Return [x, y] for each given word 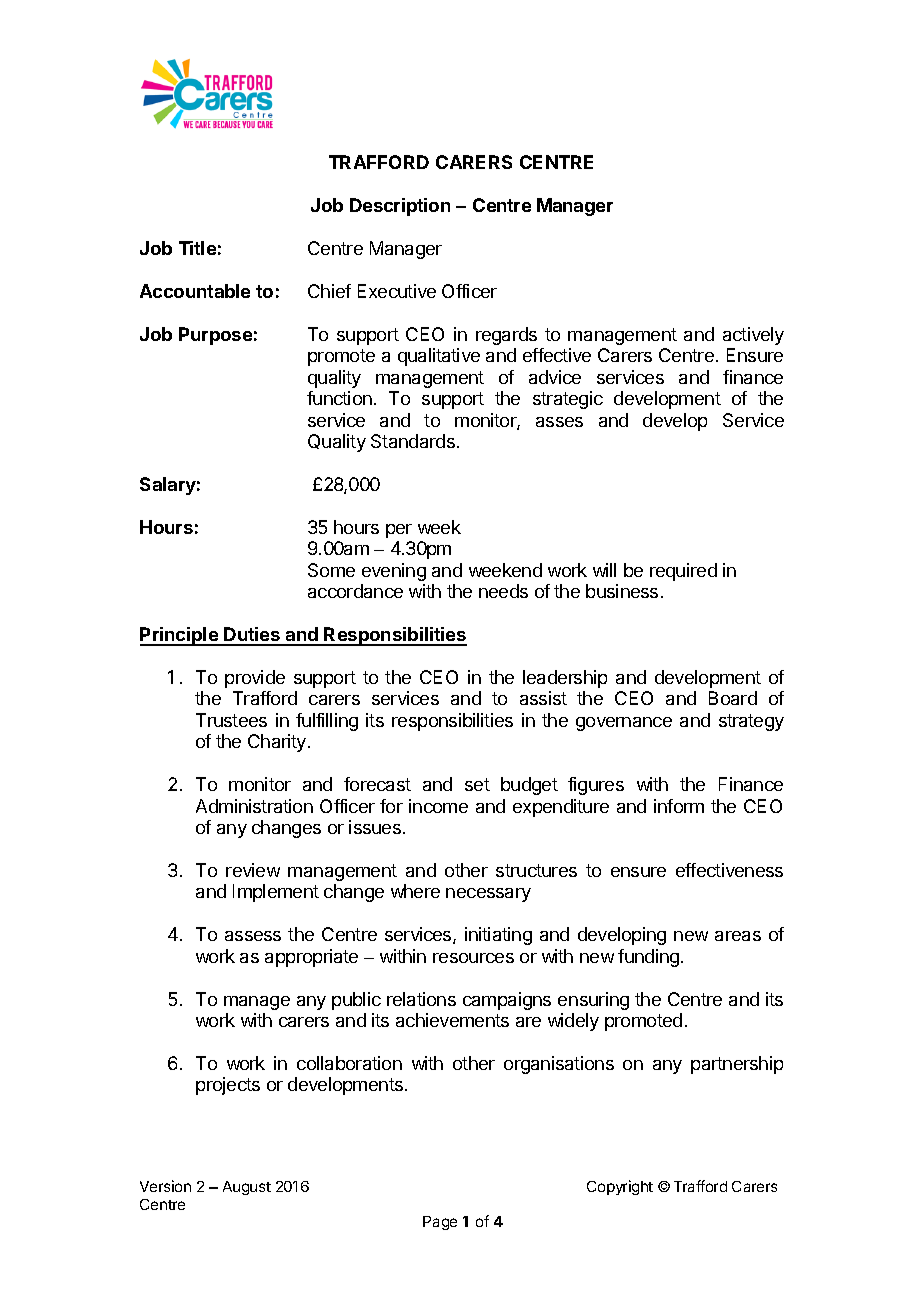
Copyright [620, 1187]
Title [197, 248]
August [247, 1188]
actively [753, 336]
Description [400, 207]
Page [440, 1223]
